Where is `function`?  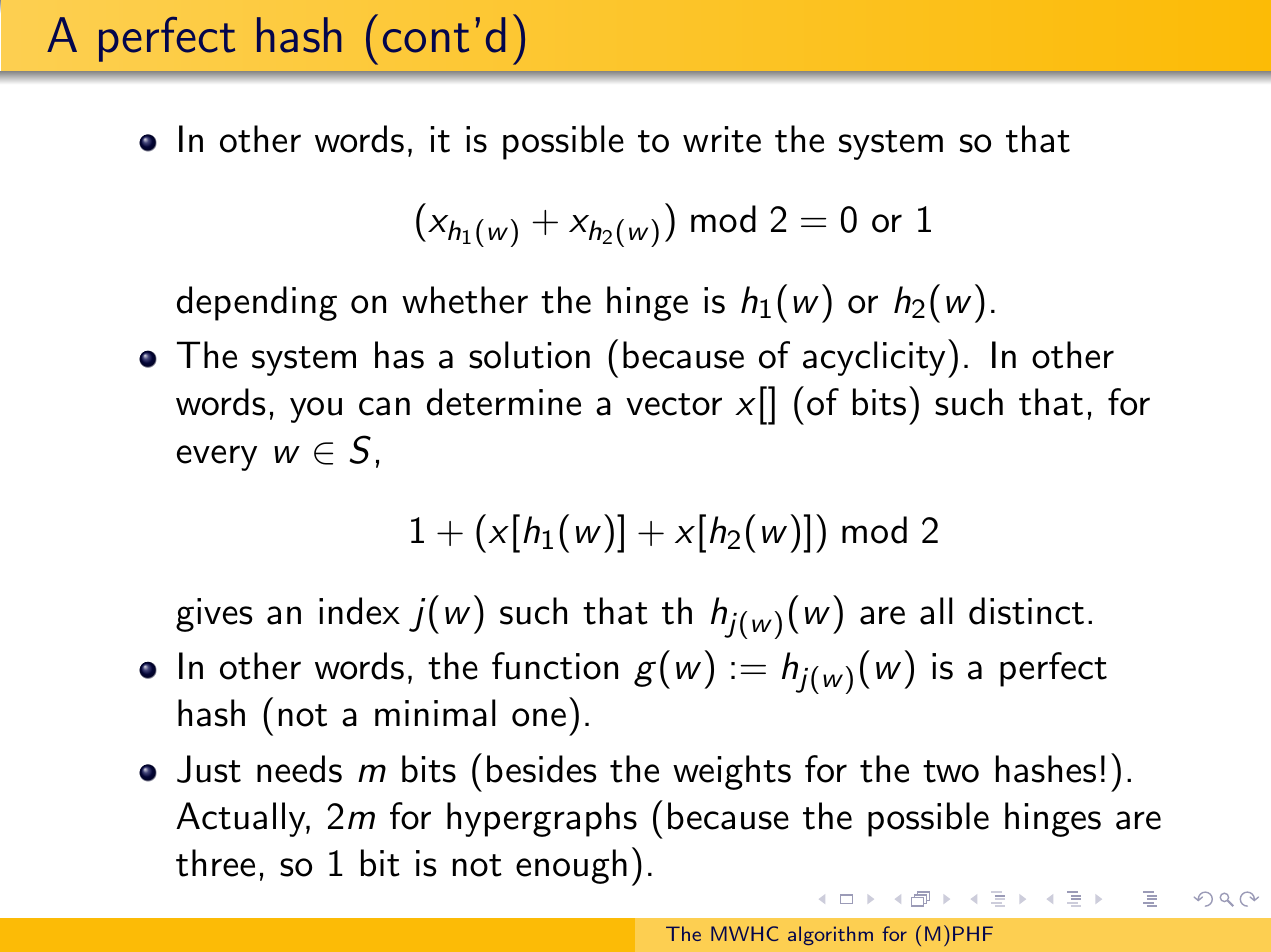
function is located at coordinates (555, 666).
